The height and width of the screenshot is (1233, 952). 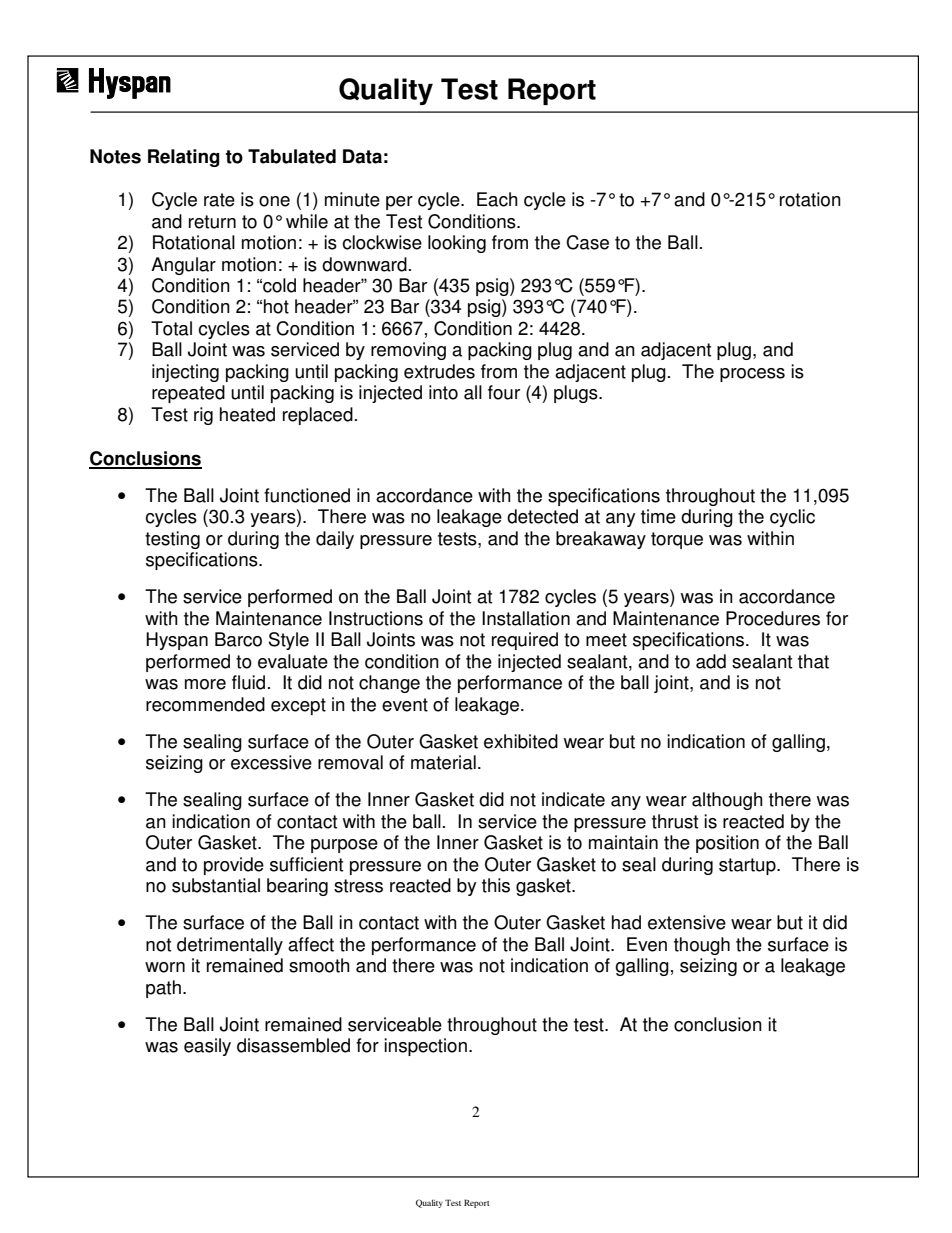 I want to click on easily, so click(x=207, y=1047).
